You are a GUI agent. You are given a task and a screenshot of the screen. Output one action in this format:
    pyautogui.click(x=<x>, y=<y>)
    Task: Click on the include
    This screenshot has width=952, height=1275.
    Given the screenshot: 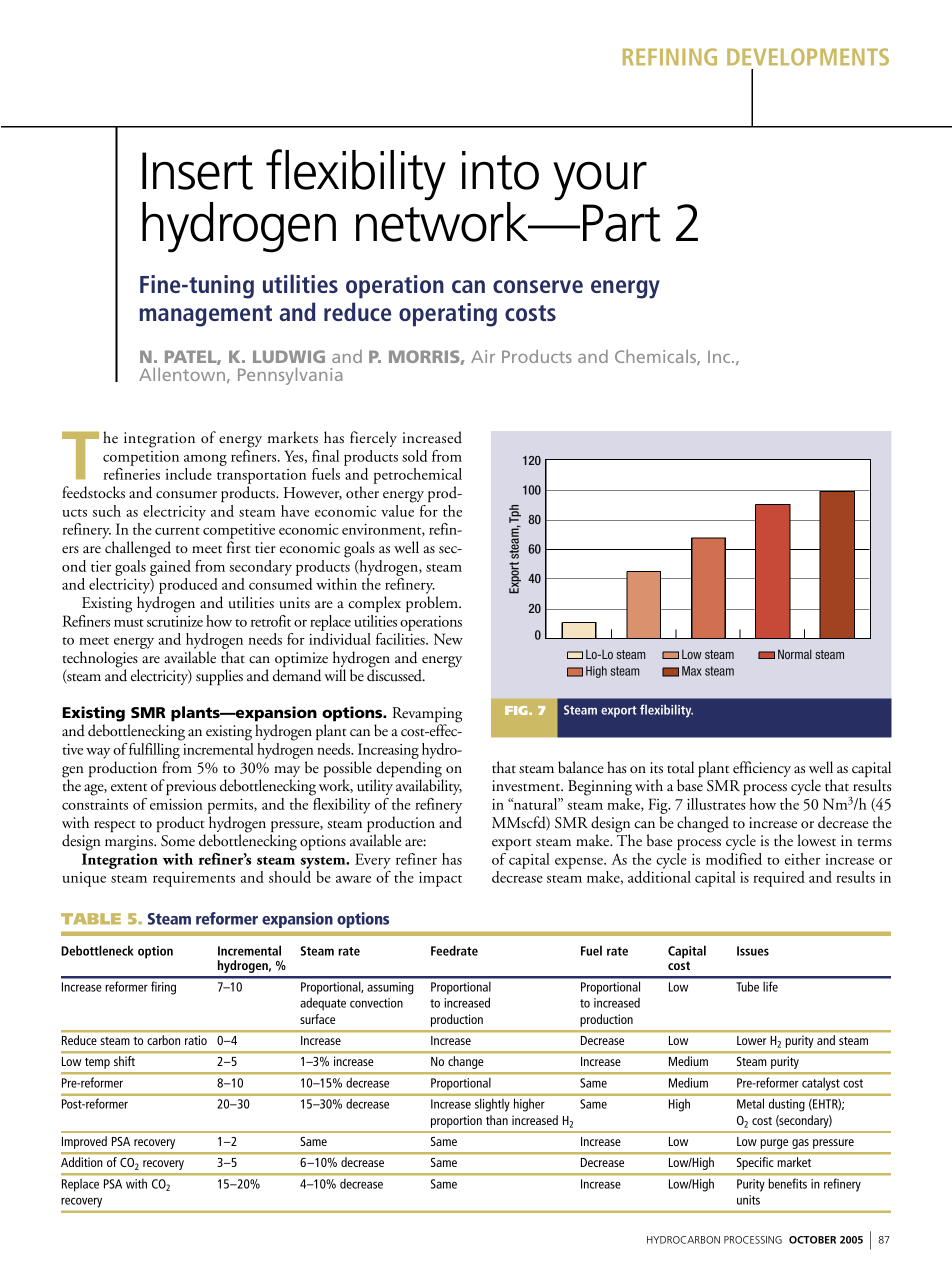 What is the action you would take?
    pyautogui.click(x=189, y=474)
